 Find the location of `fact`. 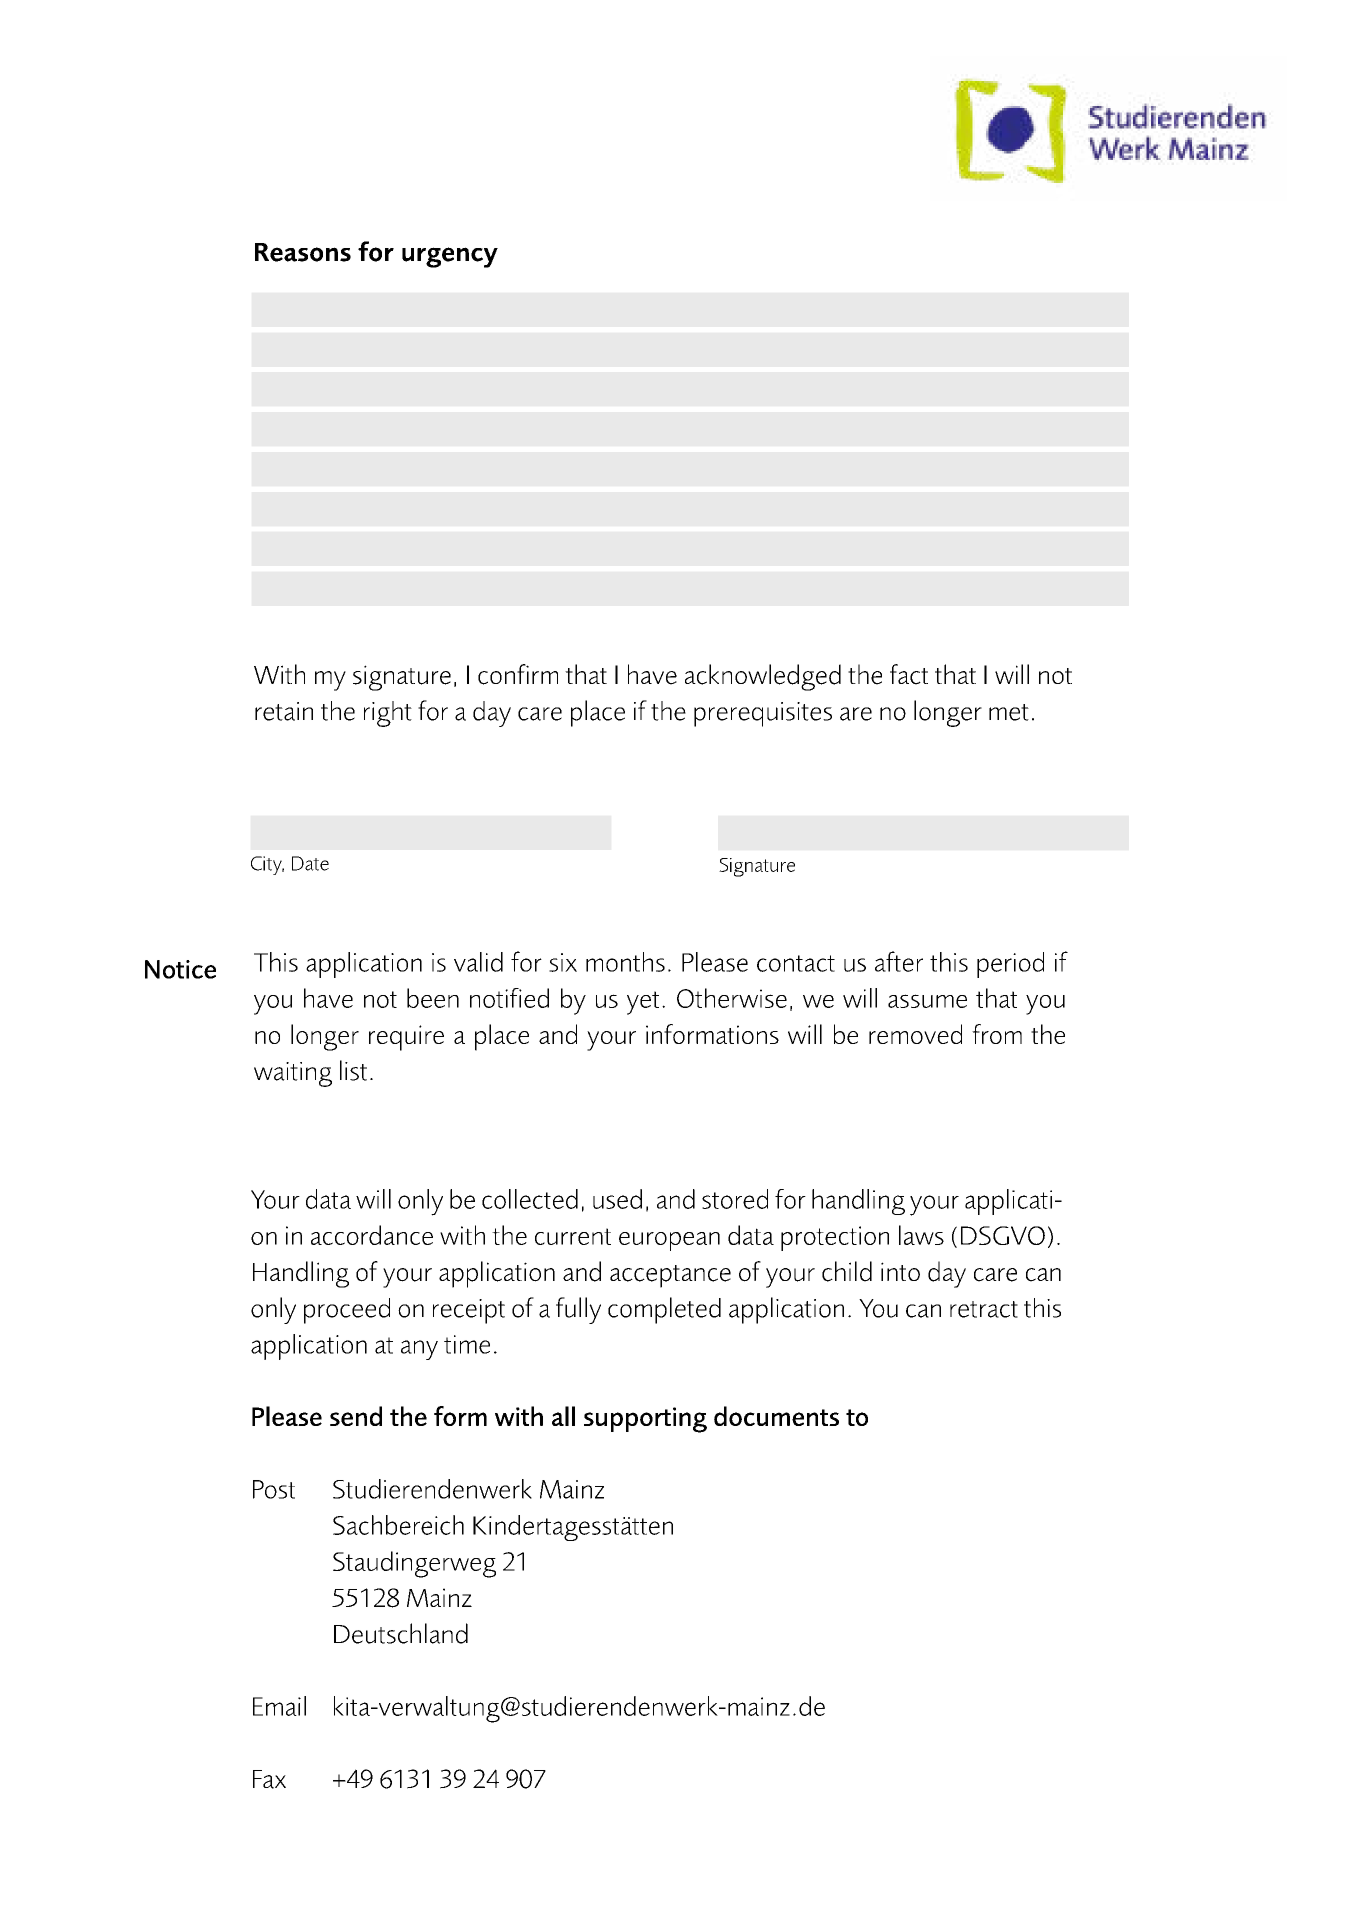

fact is located at coordinates (909, 674).
